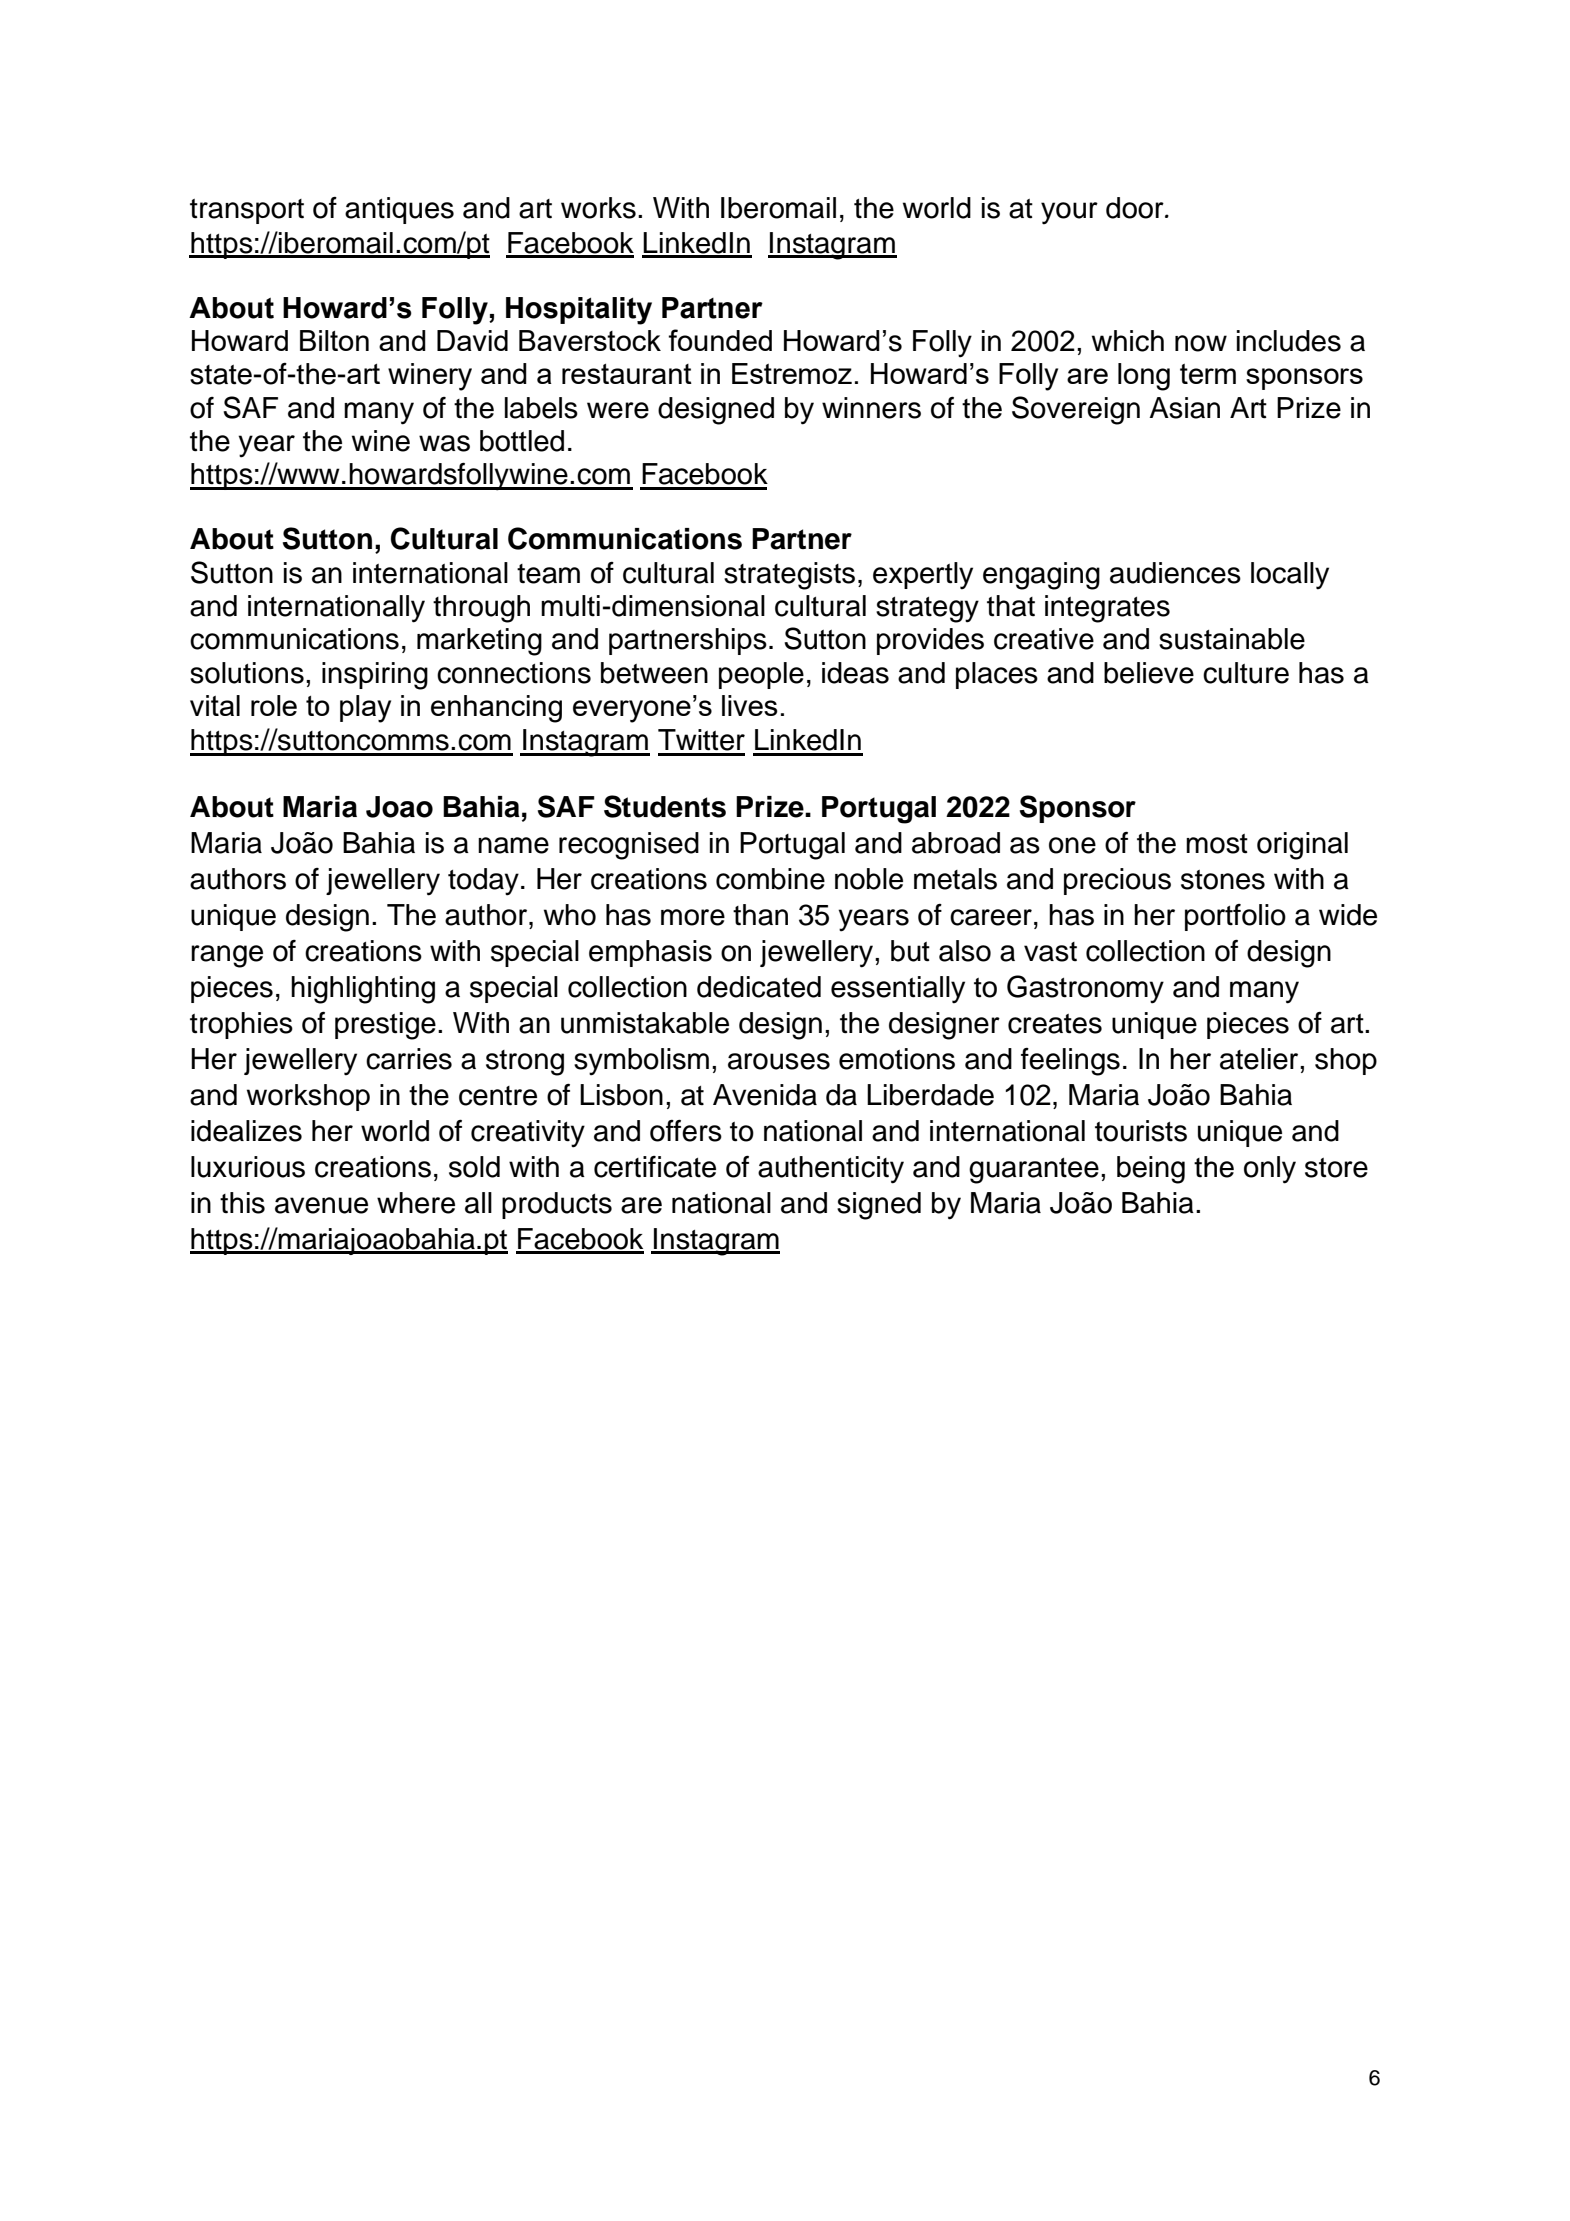 This image has height=2221, width=1570. Describe the element at coordinates (759, 987) in the image. I see `dedicated` at that location.
